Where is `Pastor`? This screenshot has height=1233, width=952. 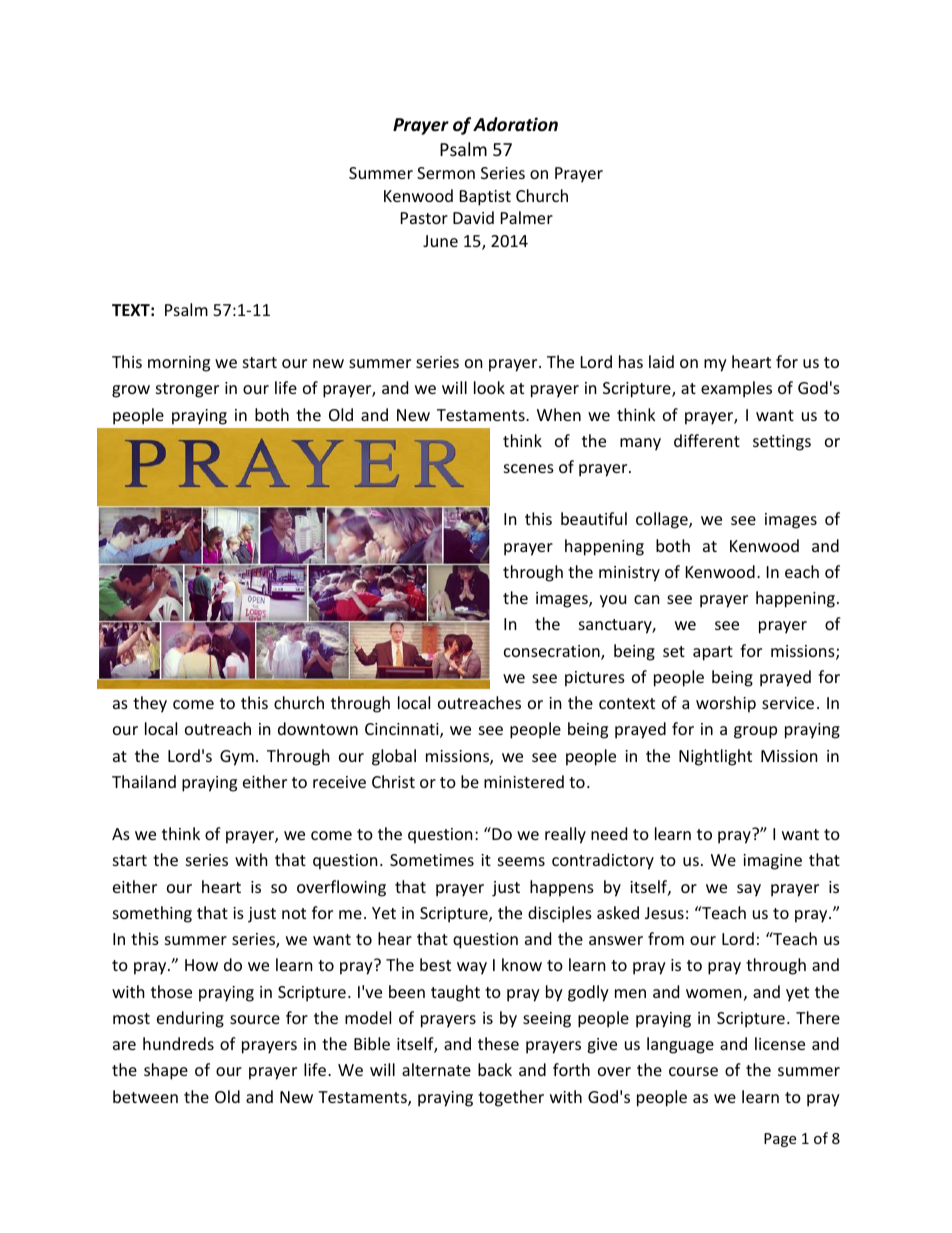 Pastor is located at coordinates (424, 218).
